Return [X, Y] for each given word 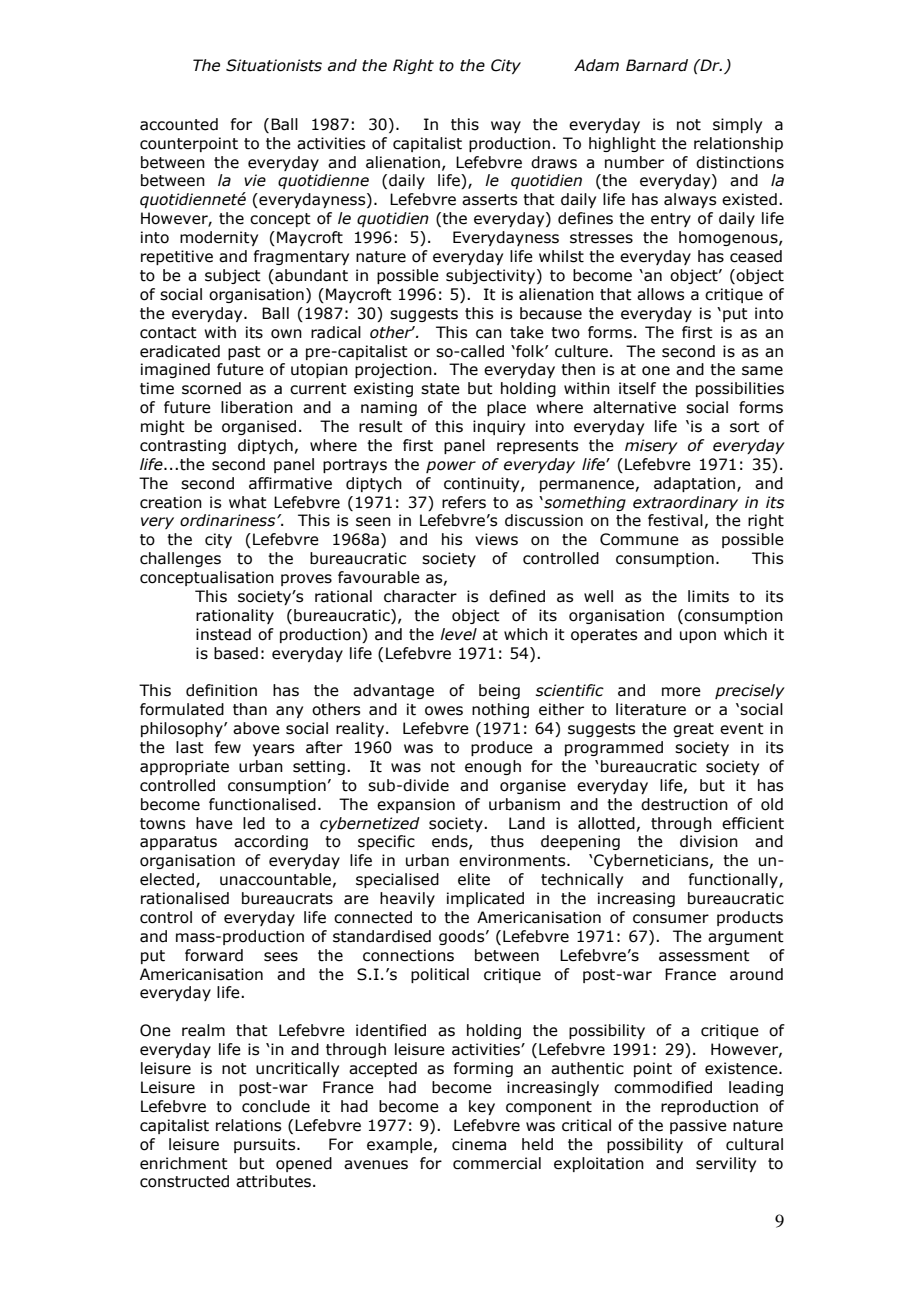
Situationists [274, 65]
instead [223, 634]
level [458, 634]
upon [698, 637]
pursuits [266, 1145]
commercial [497, 1163]
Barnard [657, 65]
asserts [489, 200]
